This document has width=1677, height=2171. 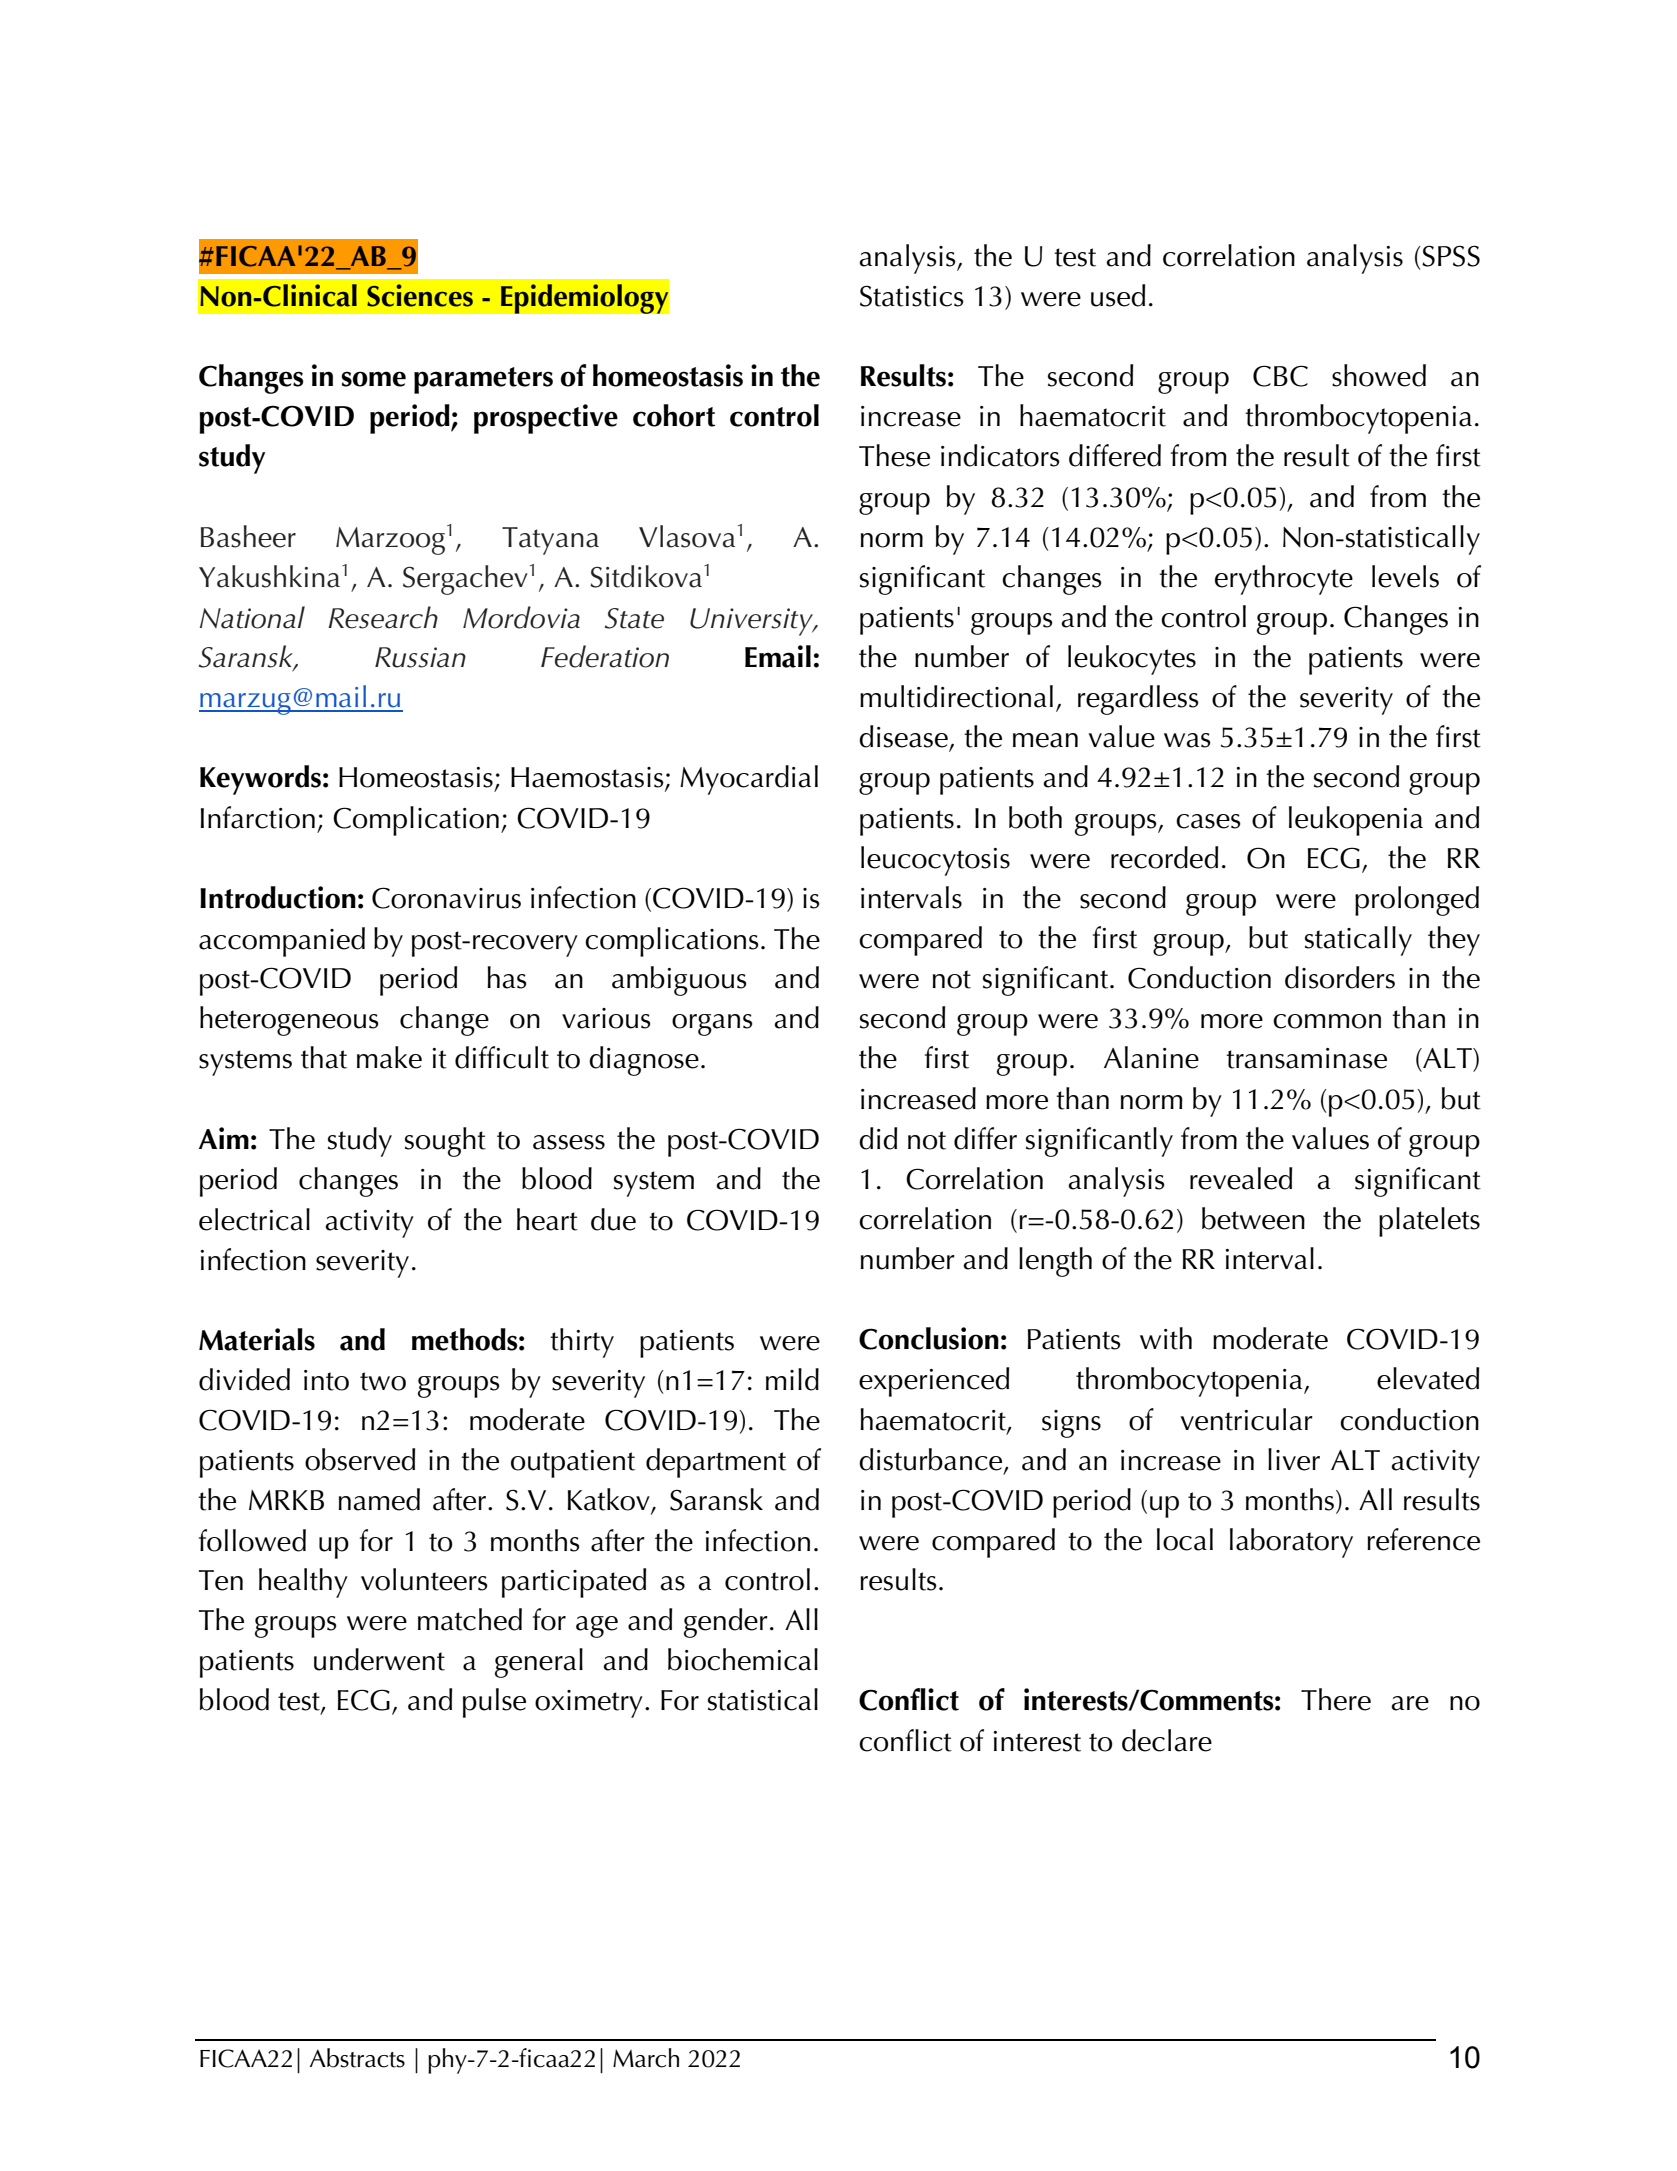 I want to click on declare, so click(x=1167, y=1740).
